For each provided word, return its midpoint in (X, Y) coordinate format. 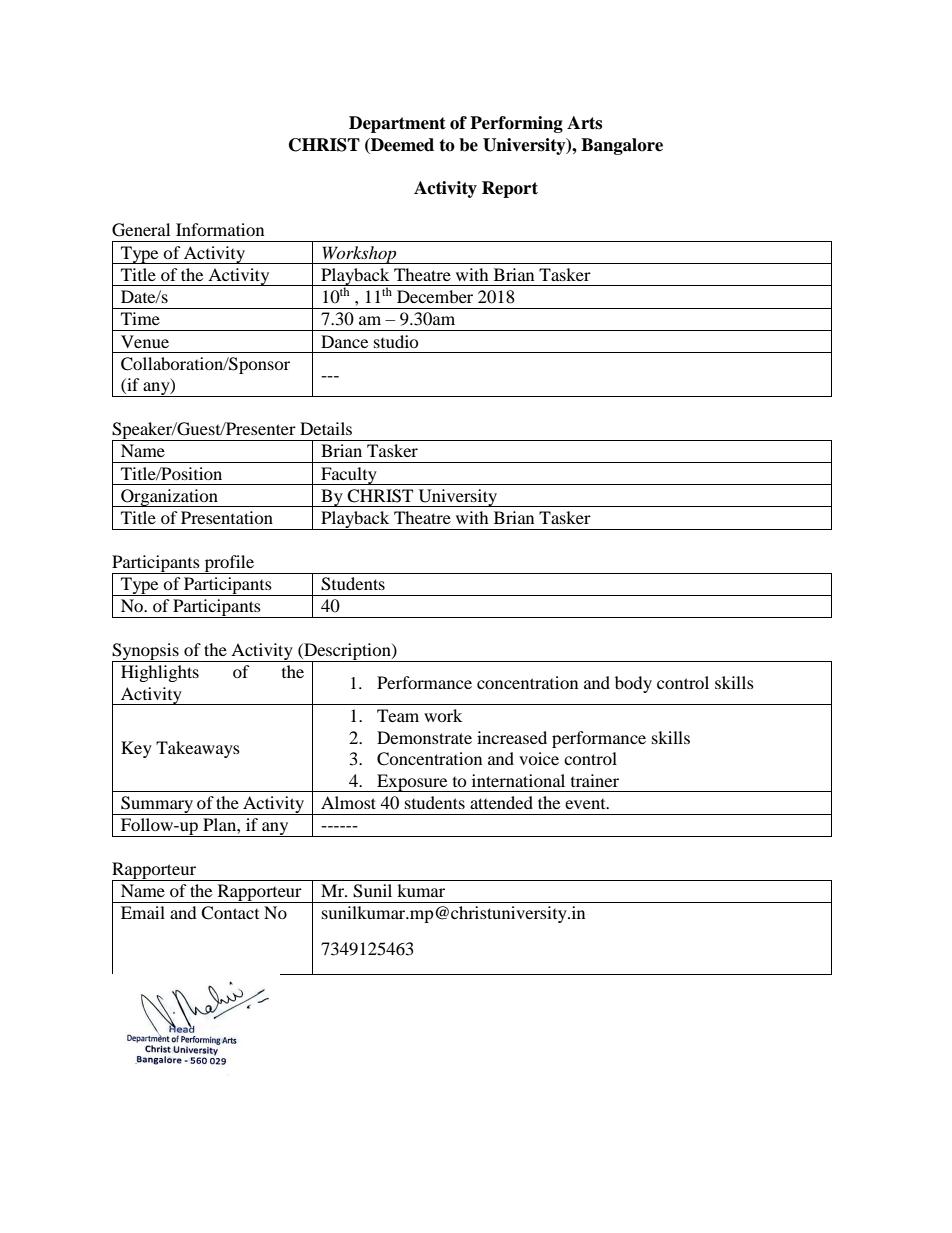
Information (220, 229)
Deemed (401, 146)
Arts (584, 123)
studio (396, 341)
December (435, 296)
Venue (145, 341)
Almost (348, 802)
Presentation (227, 517)
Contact (230, 913)
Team (398, 715)
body (633, 684)
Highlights (160, 673)
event (586, 804)
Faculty (349, 476)
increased (512, 737)
